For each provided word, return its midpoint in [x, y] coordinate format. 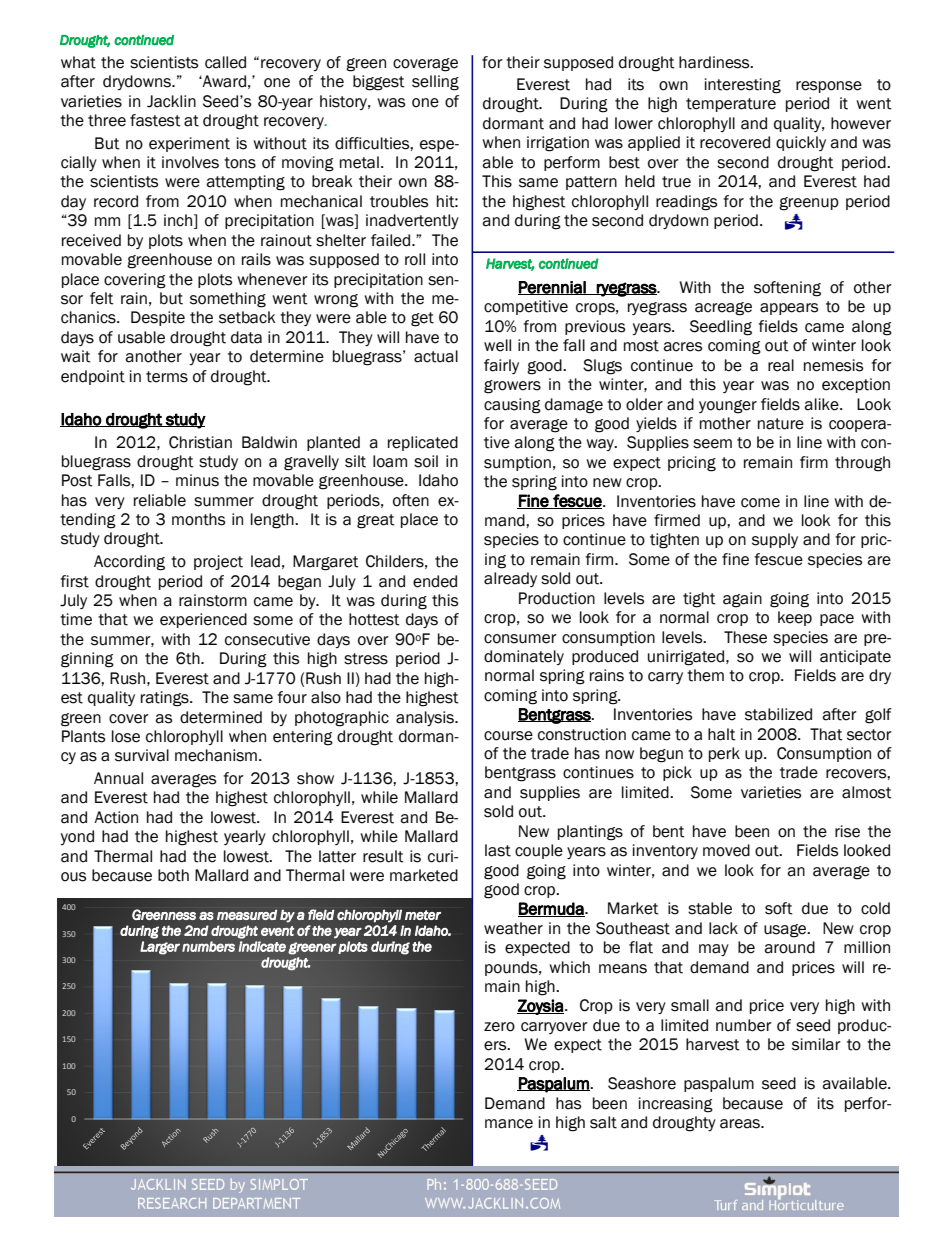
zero [499, 1027]
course [508, 736]
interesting [743, 86]
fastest [155, 120]
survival [142, 755]
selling [435, 83]
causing [512, 406]
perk [724, 754]
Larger [160, 948]
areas [741, 1124]
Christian [200, 442]
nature [781, 424]
